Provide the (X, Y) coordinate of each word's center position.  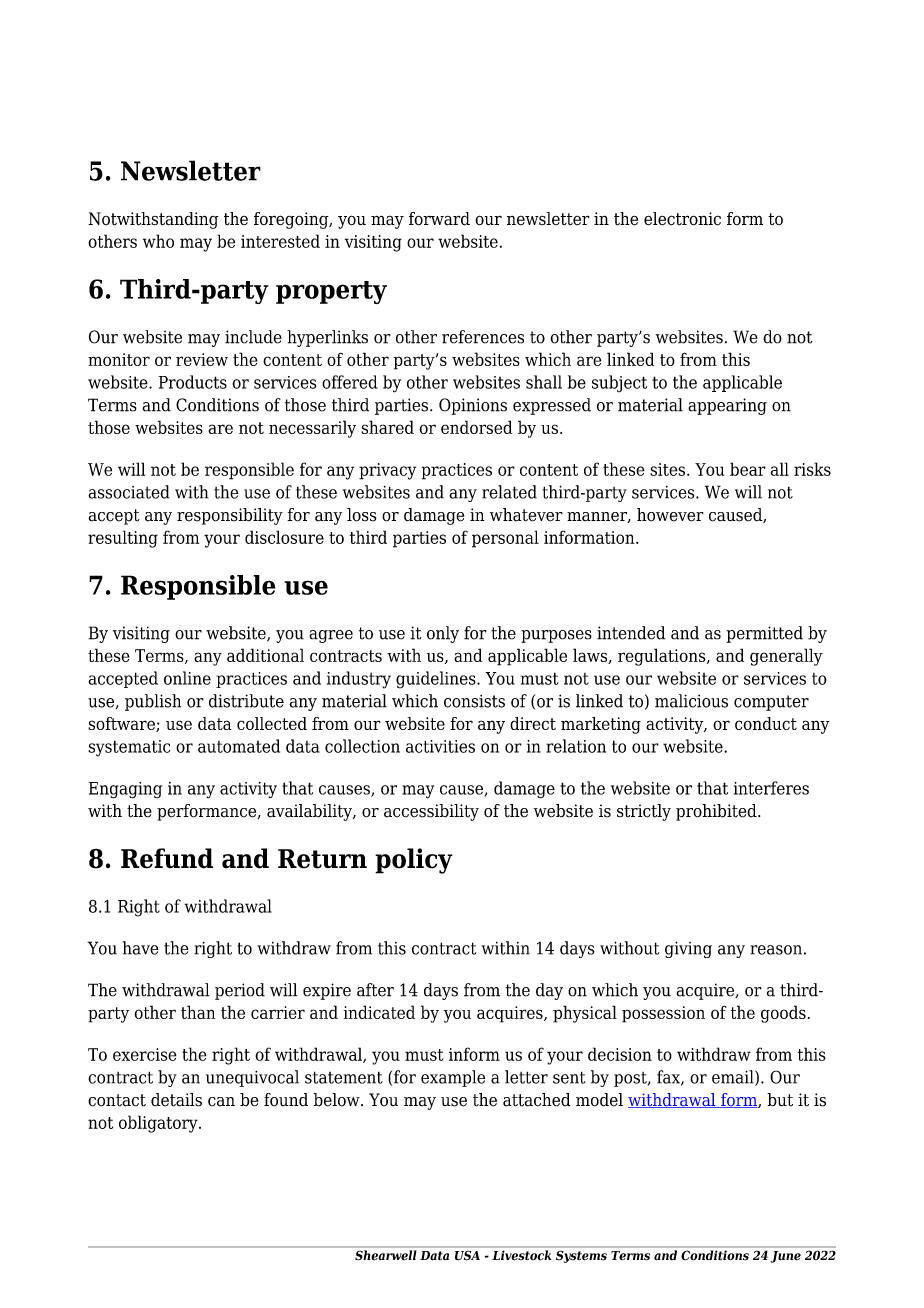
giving (688, 949)
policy (414, 861)
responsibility (230, 516)
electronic (682, 219)
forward (439, 219)
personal (505, 539)
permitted (765, 634)
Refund (167, 858)
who (158, 241)
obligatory (159, 1124)
